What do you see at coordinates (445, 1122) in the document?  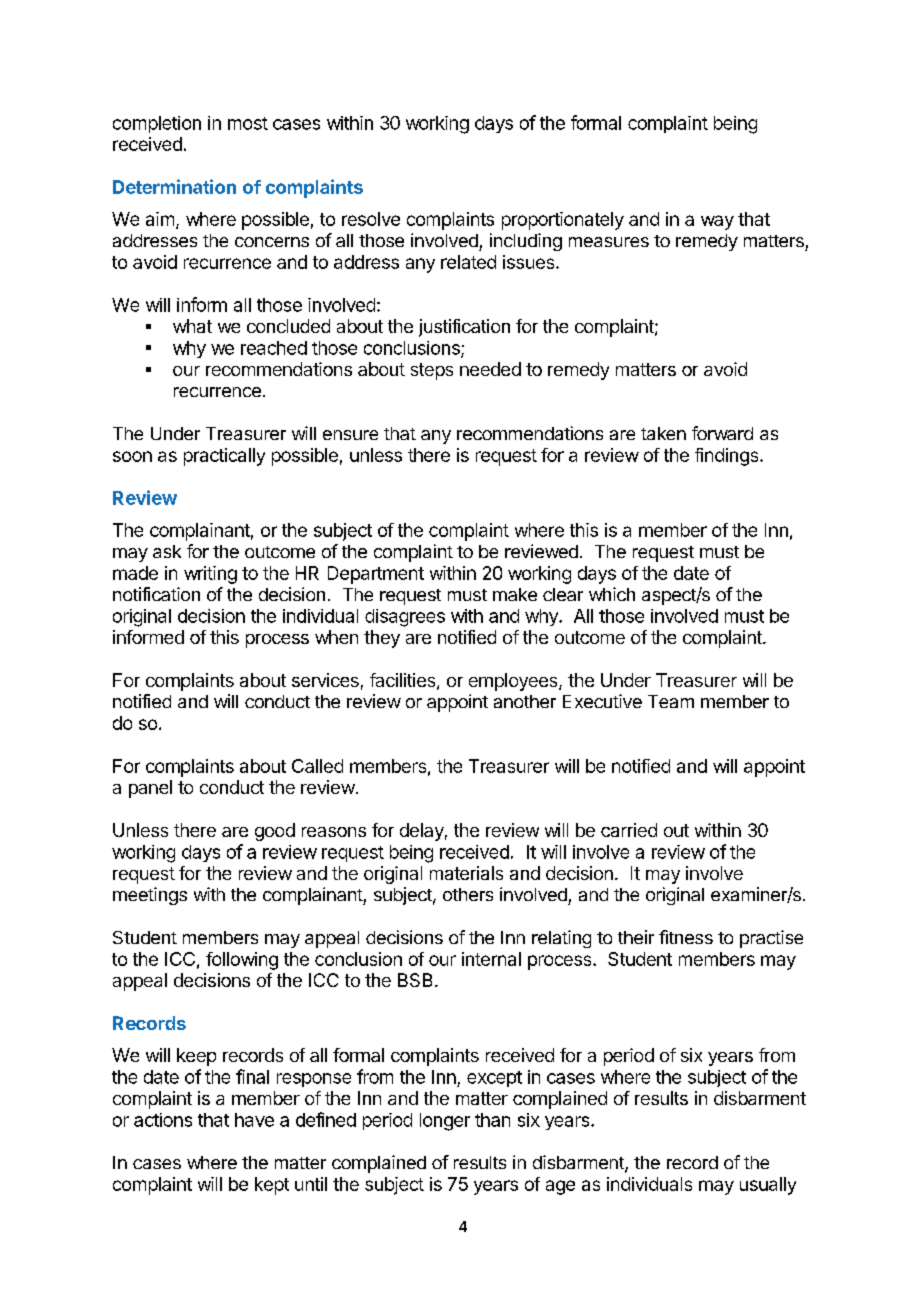 I see `longer` at bounding box center [445, 1122].
